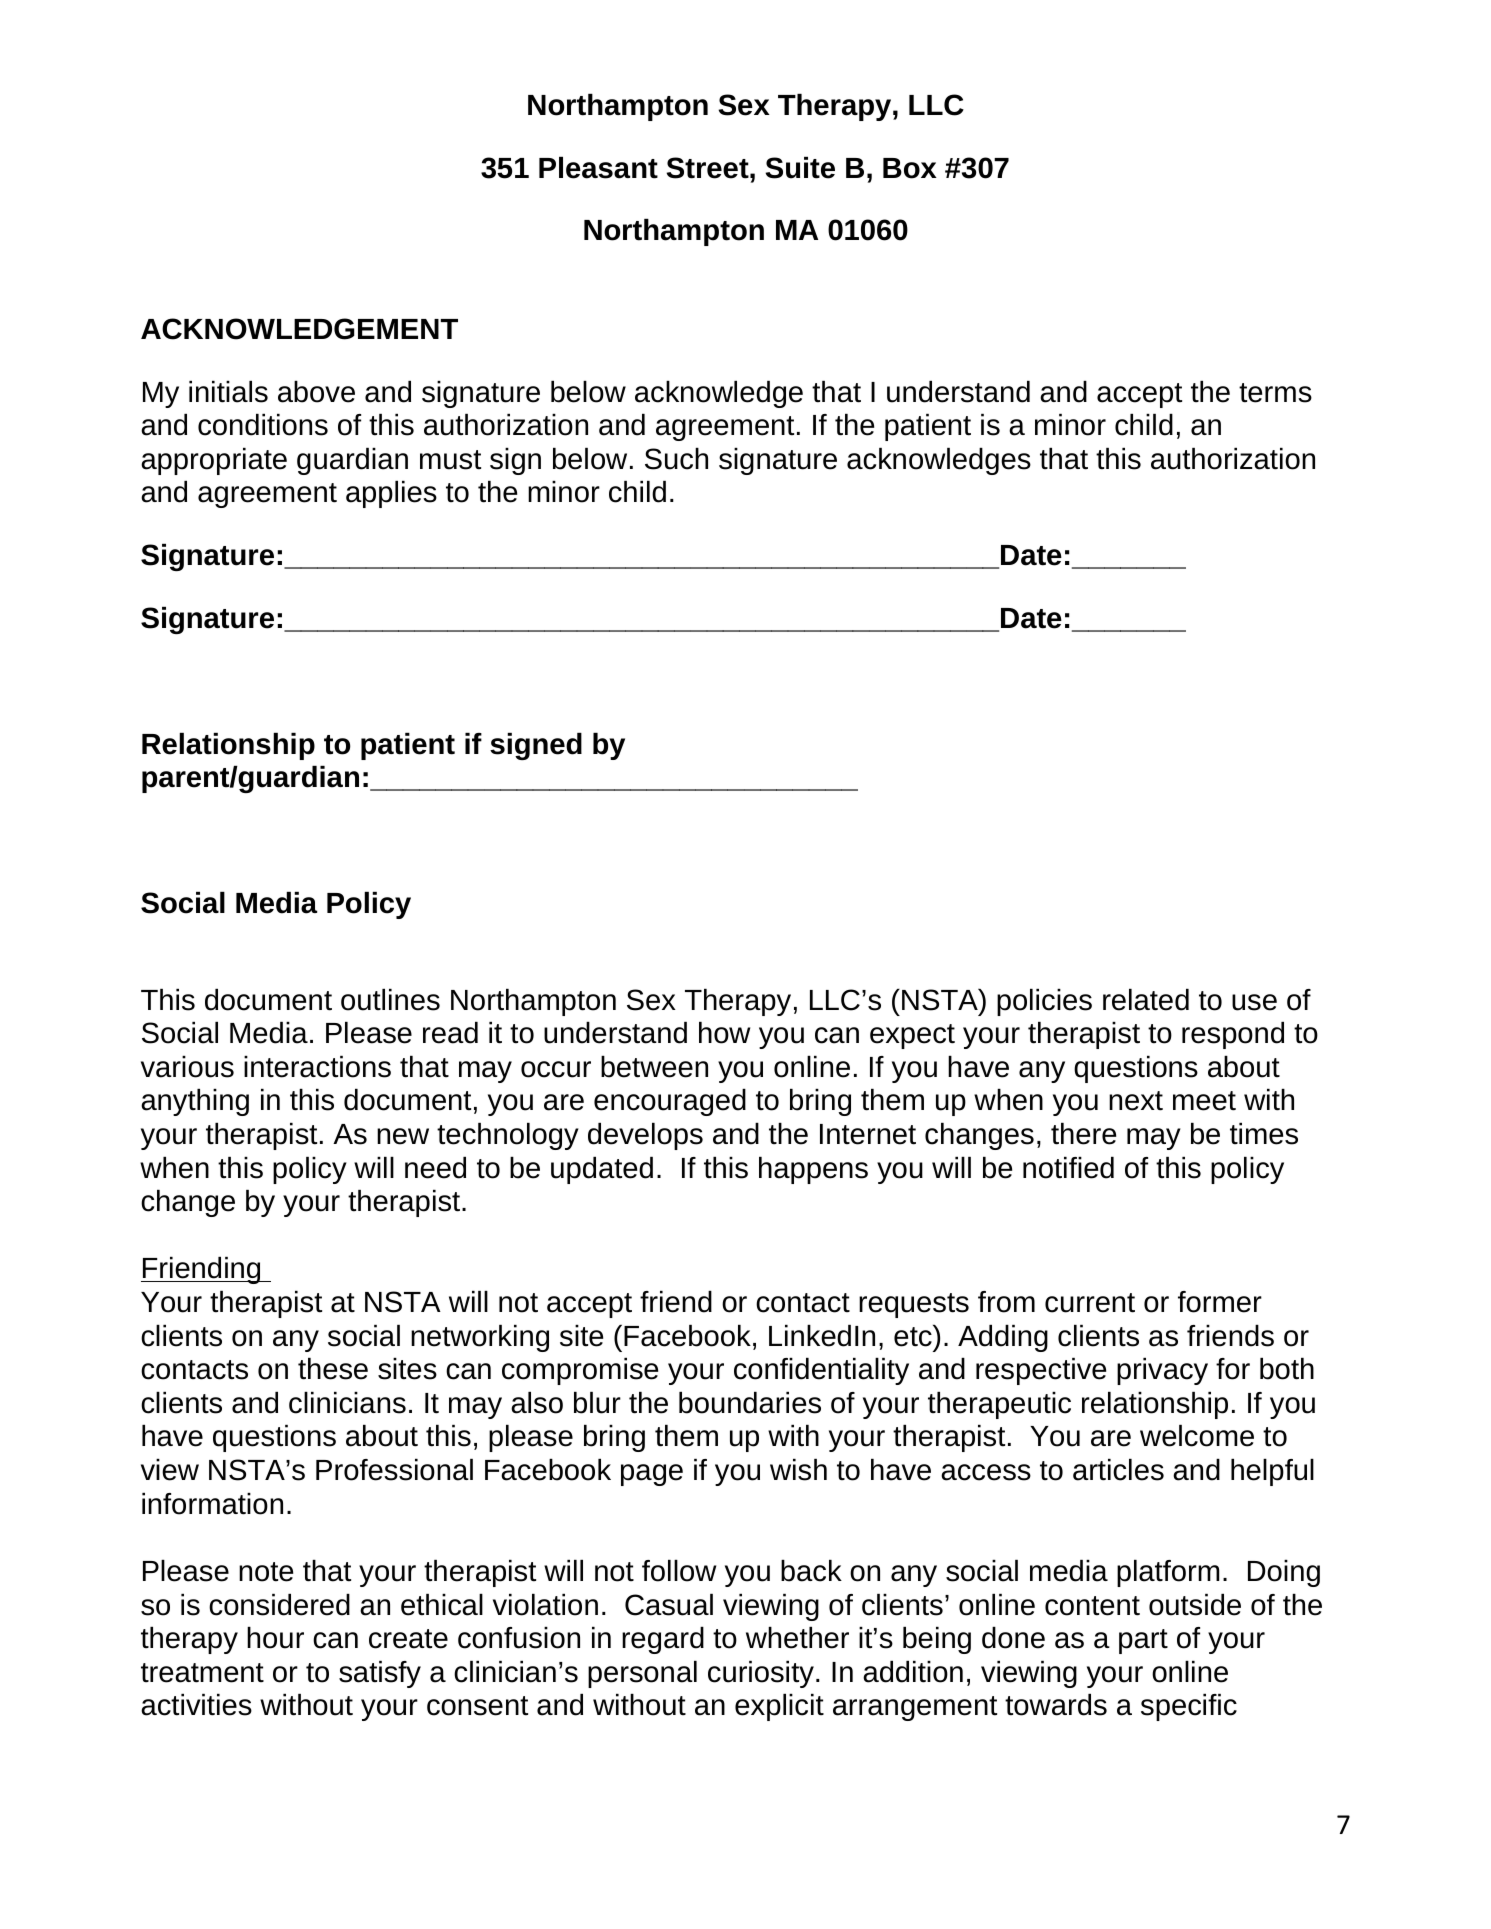 This page has width=1491, height=1929. I want to click on Box, so click(910, 168).
